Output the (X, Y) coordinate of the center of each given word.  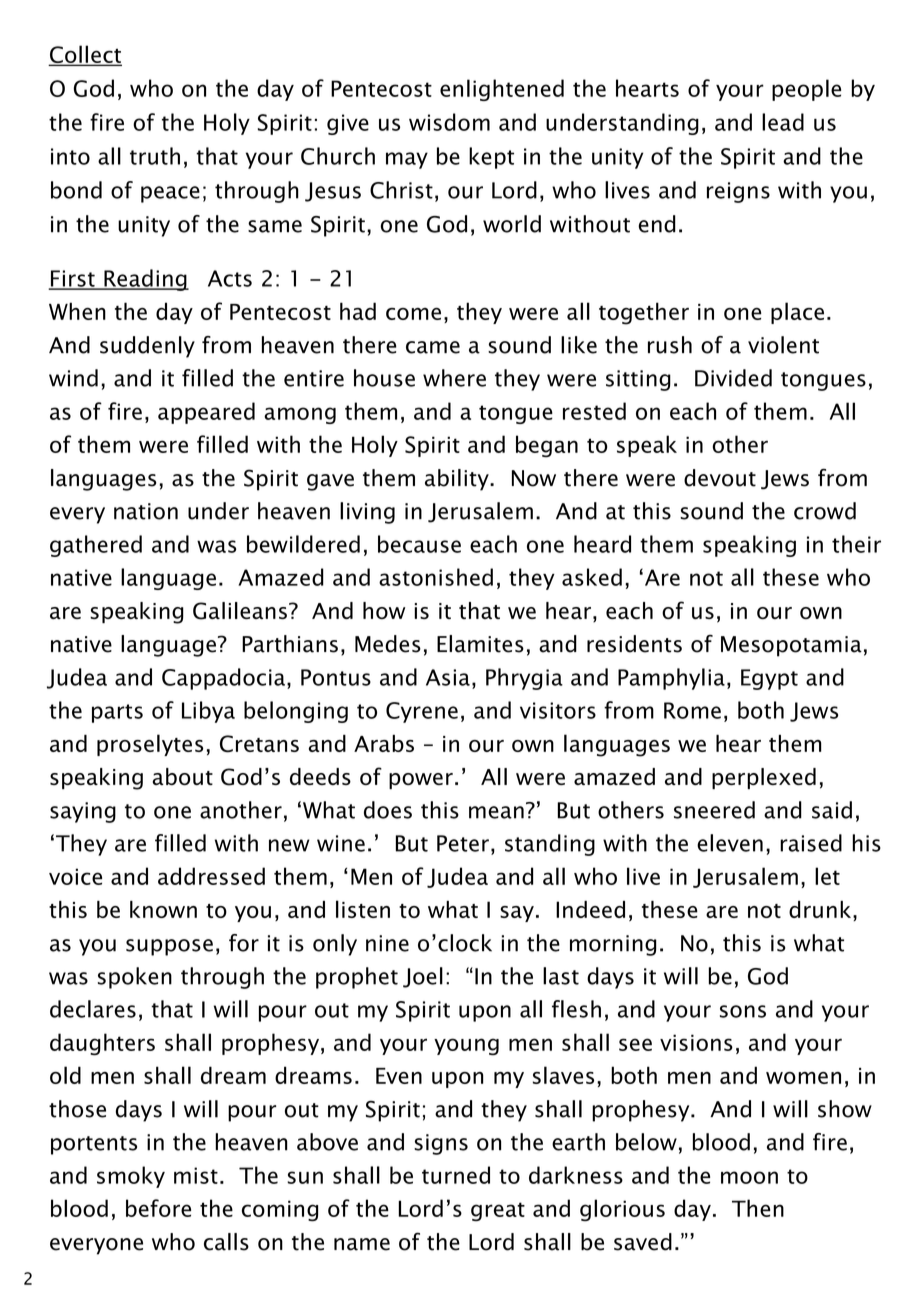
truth (155, 156)
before (158, 1208)
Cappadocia (223, 679)
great (498, 1211)
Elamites (480, 644)
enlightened (502, 90)
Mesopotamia (791, 646)
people (806, 90)
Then (758, 1208)
